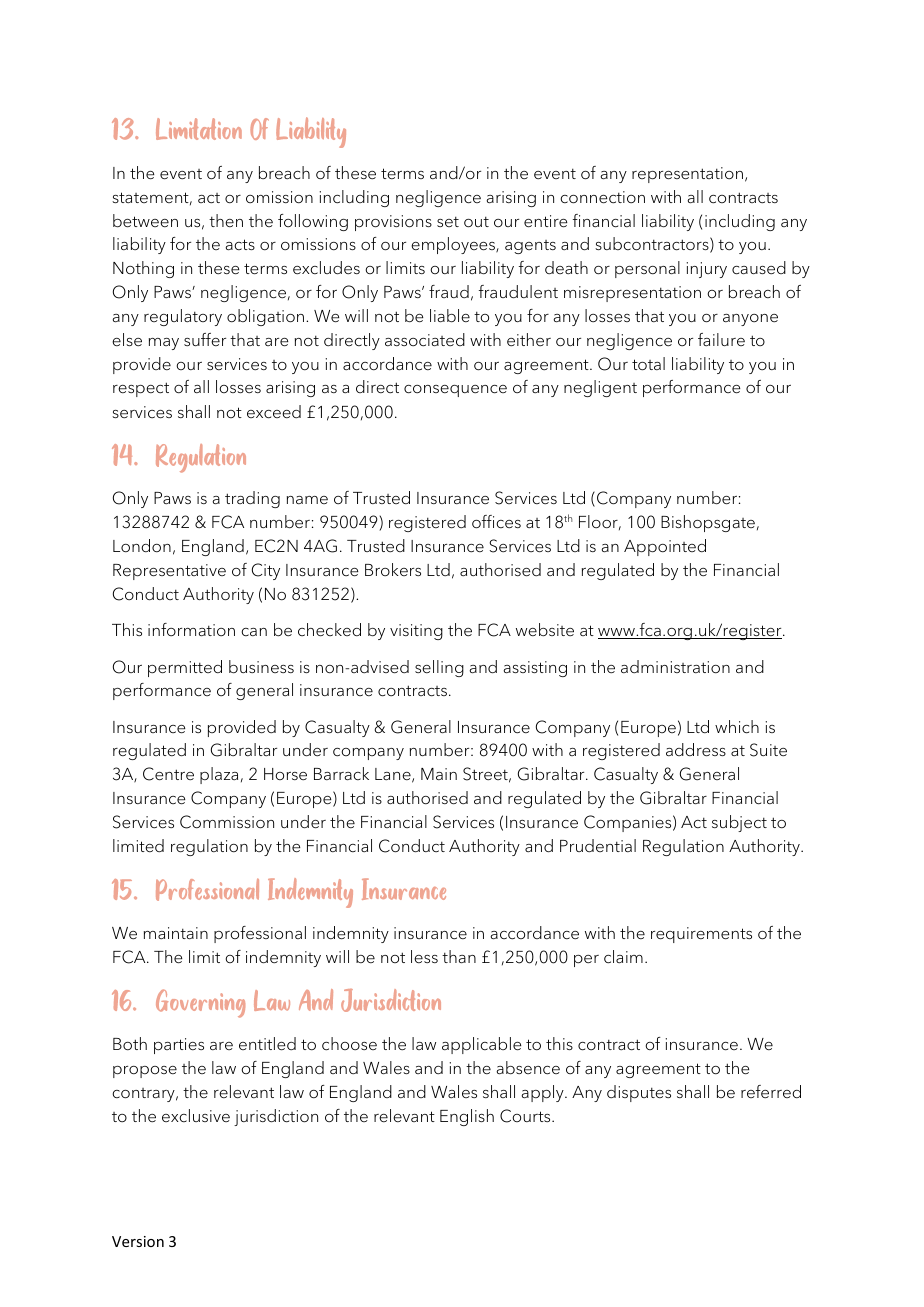 This screenshot has height=1307, width=924. I want to click on disputes, so click(639, 1093).
